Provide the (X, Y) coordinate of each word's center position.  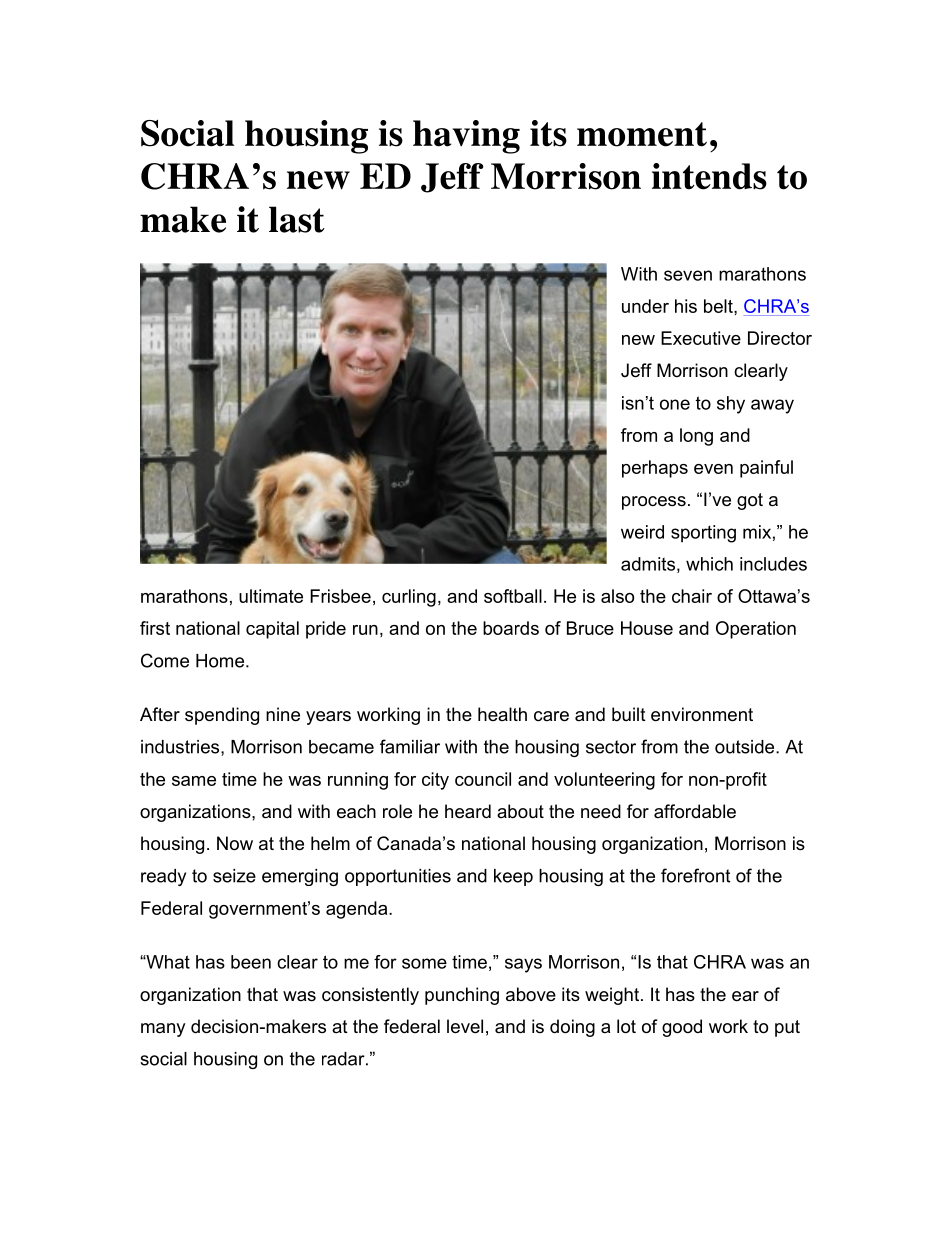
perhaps (655, 469)
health (502, 714)
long (696, 437)
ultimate (271, 596)
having (466, 137)
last (297, 219)
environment (702, 714)
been (251, 962)
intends (709, 176)
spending (222, 716)
